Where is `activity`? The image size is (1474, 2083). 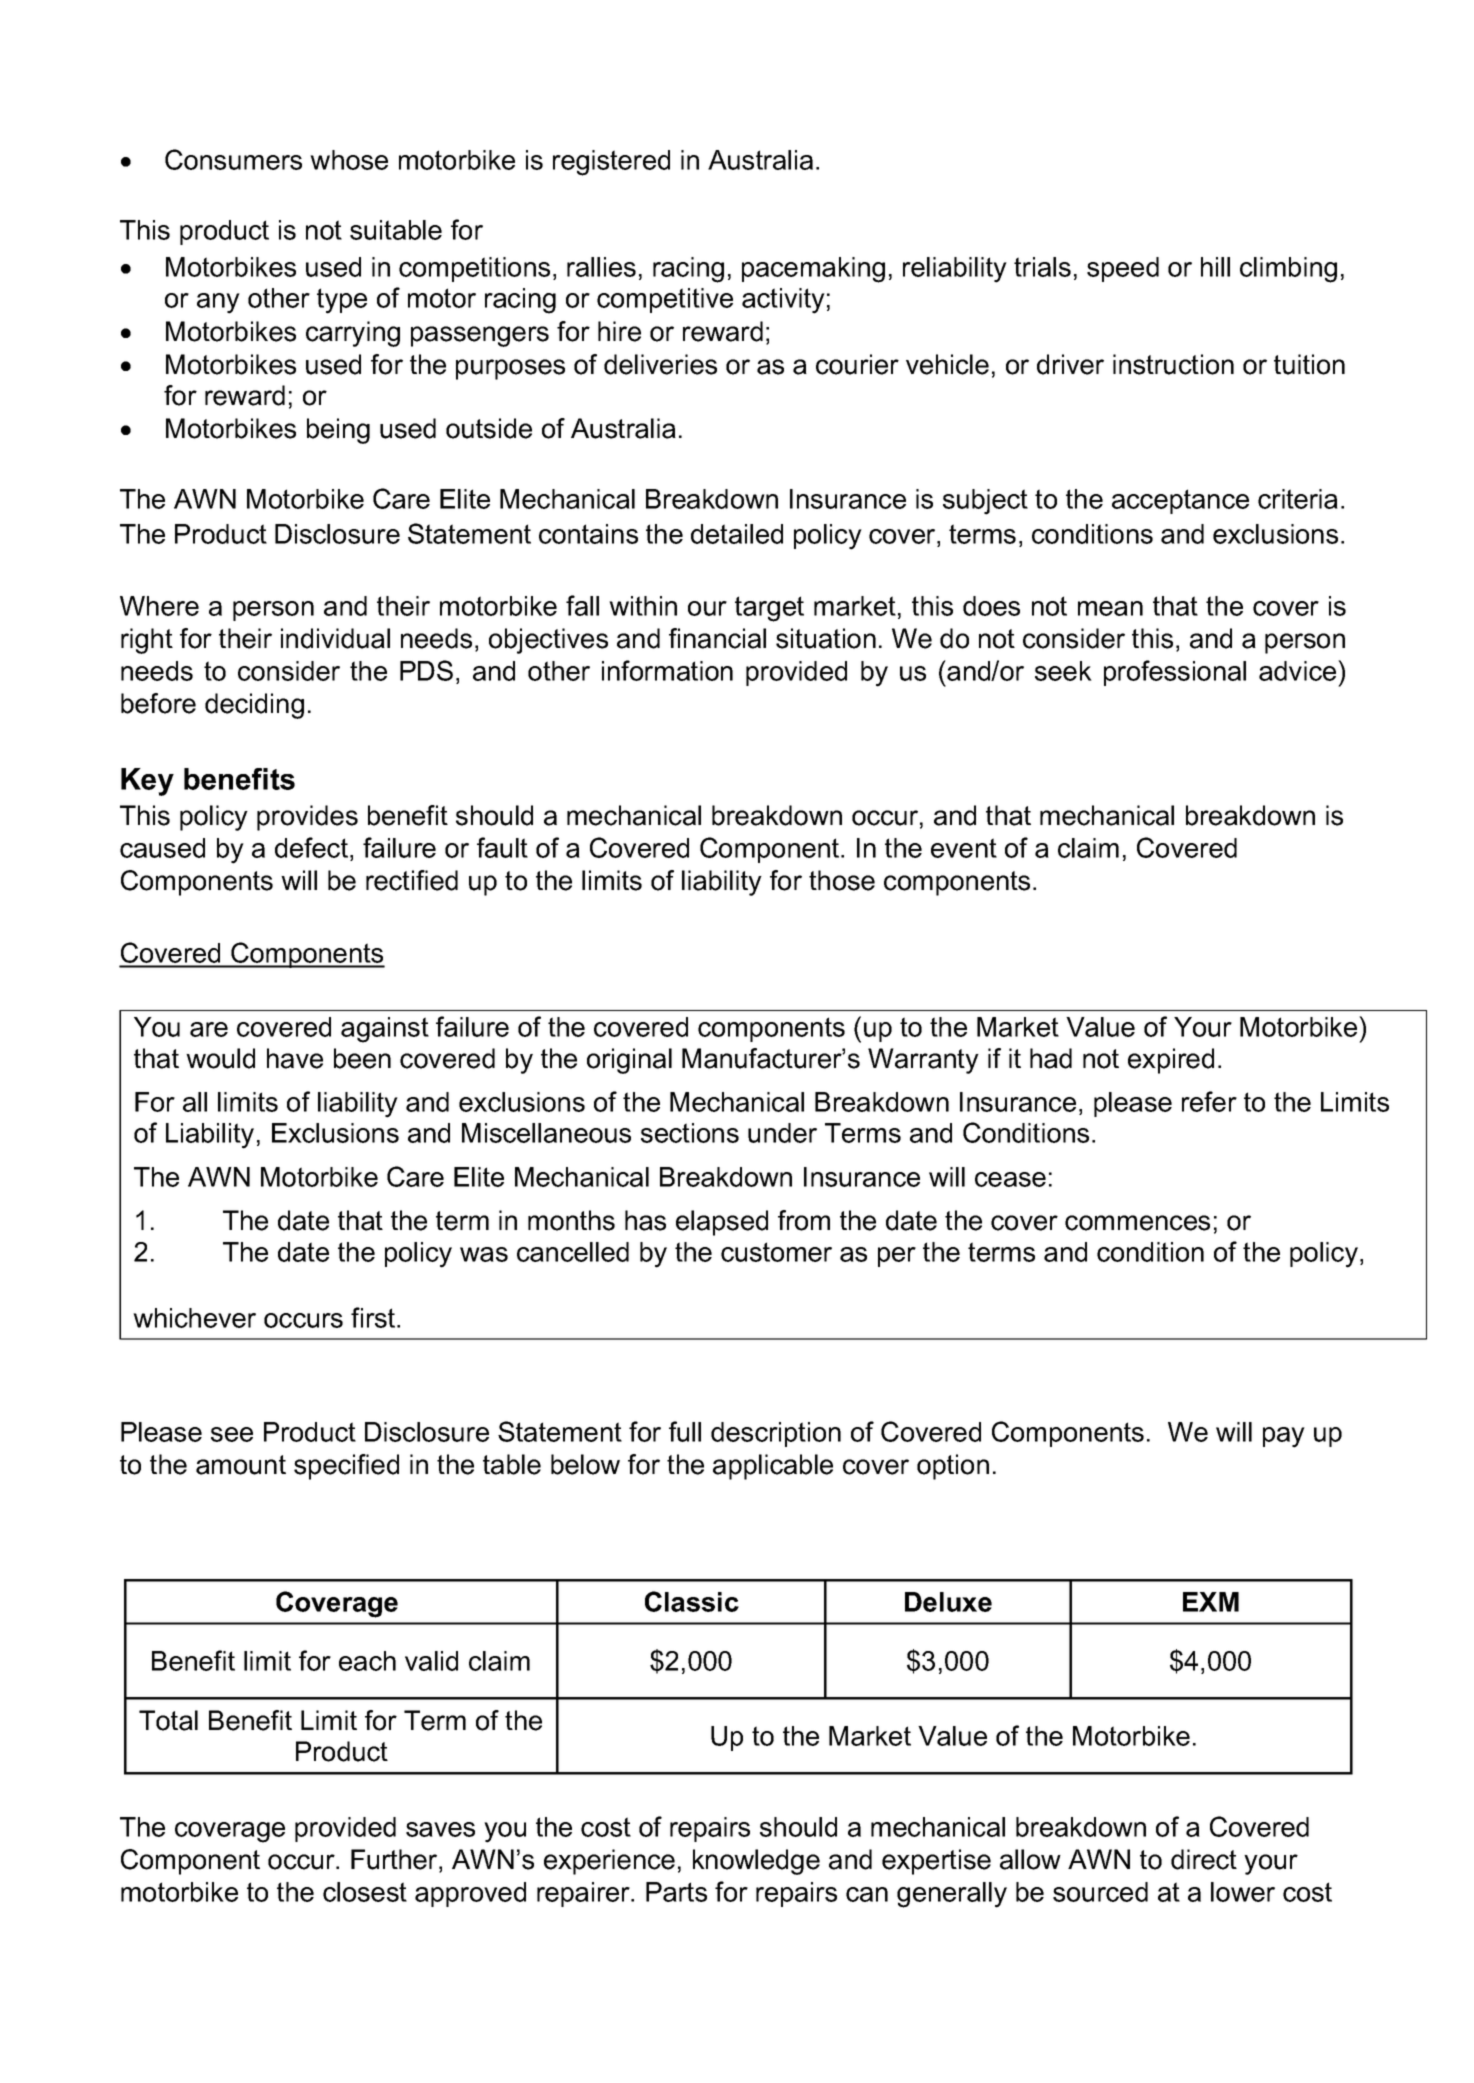 activity is located at coordinates (783, 301).
